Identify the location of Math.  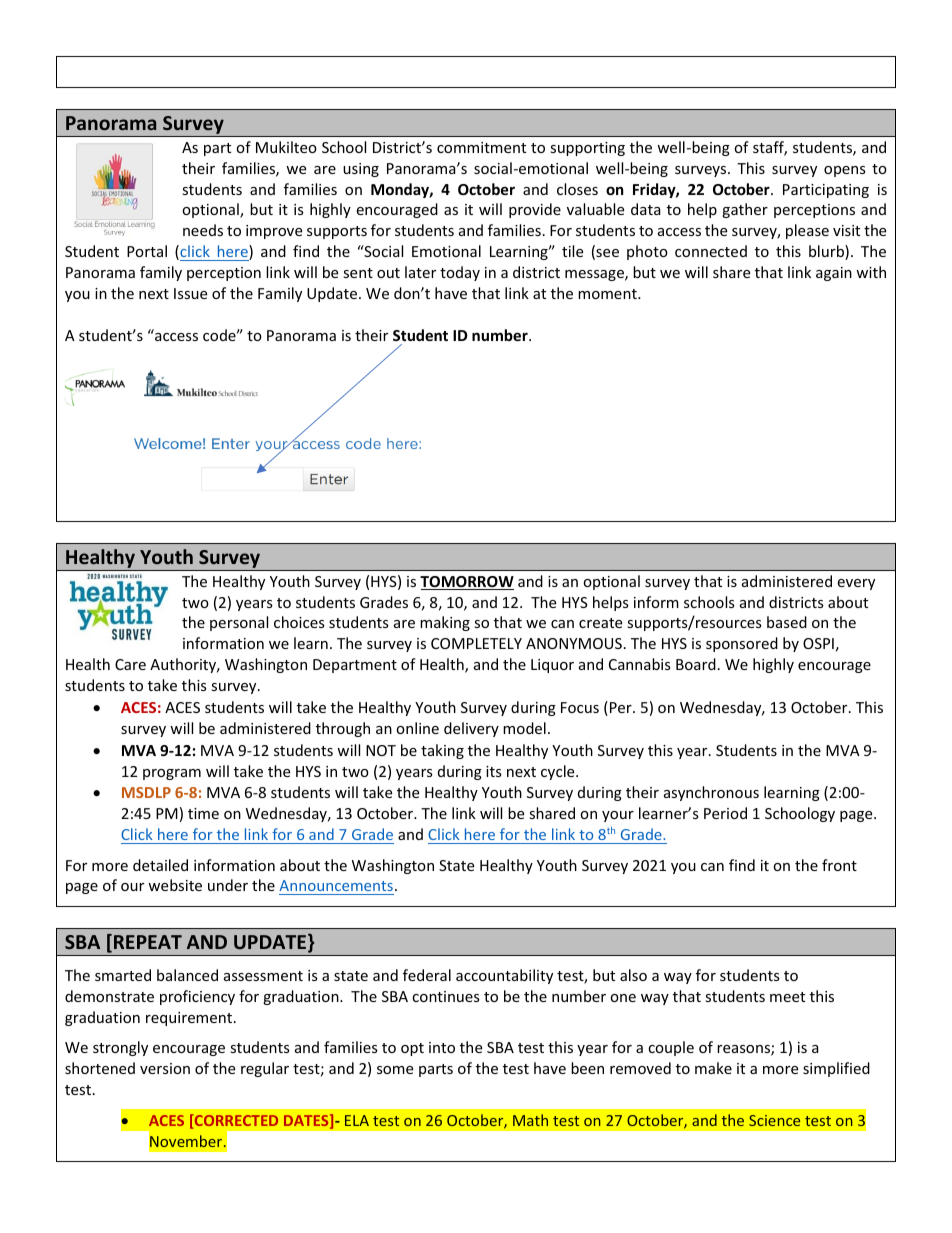
(530, 1120).
